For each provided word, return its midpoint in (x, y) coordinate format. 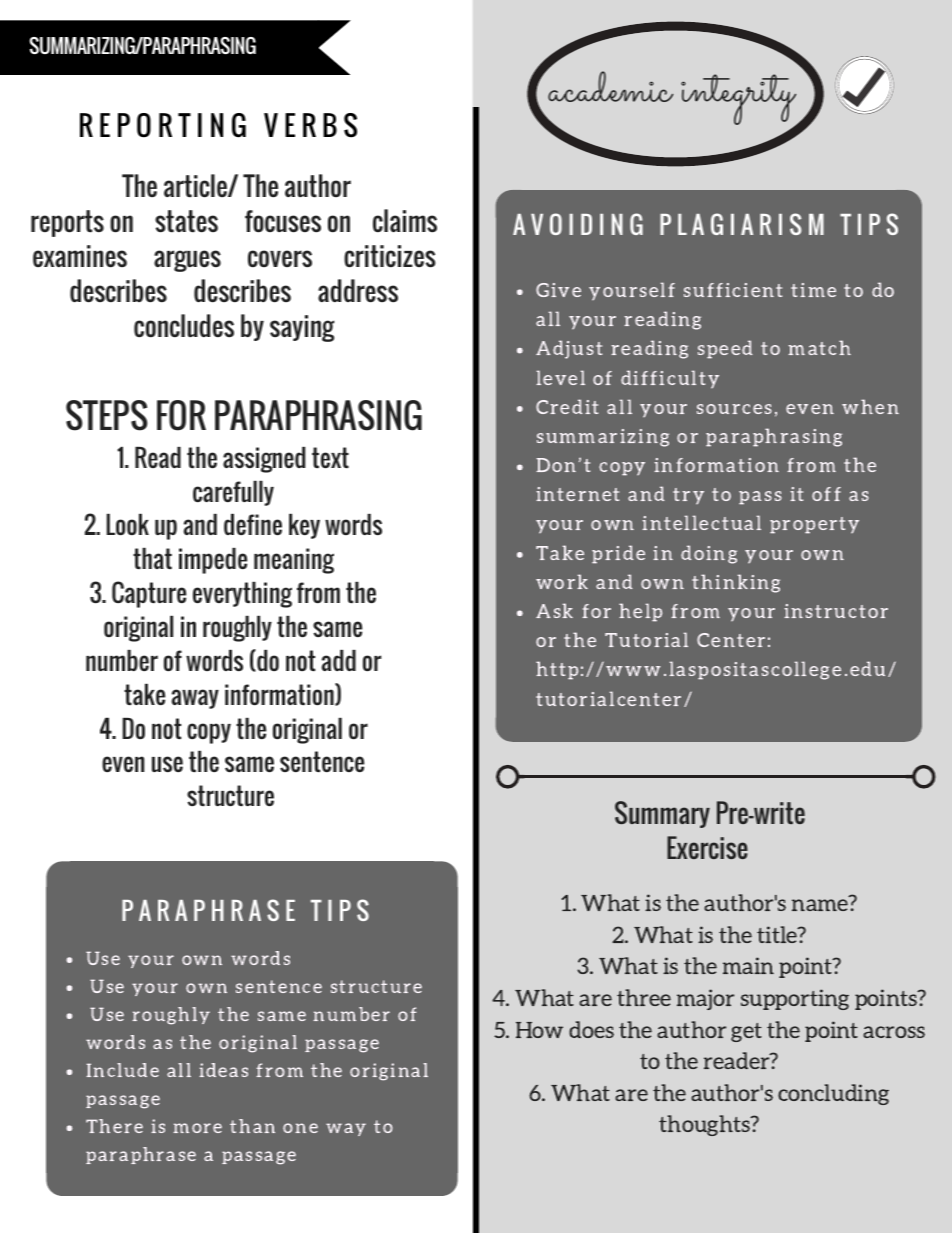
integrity (740, 101)
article (196, 185)
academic (610, 85)
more (197, 1128)
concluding (833, 1094)
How (539, 1030)
